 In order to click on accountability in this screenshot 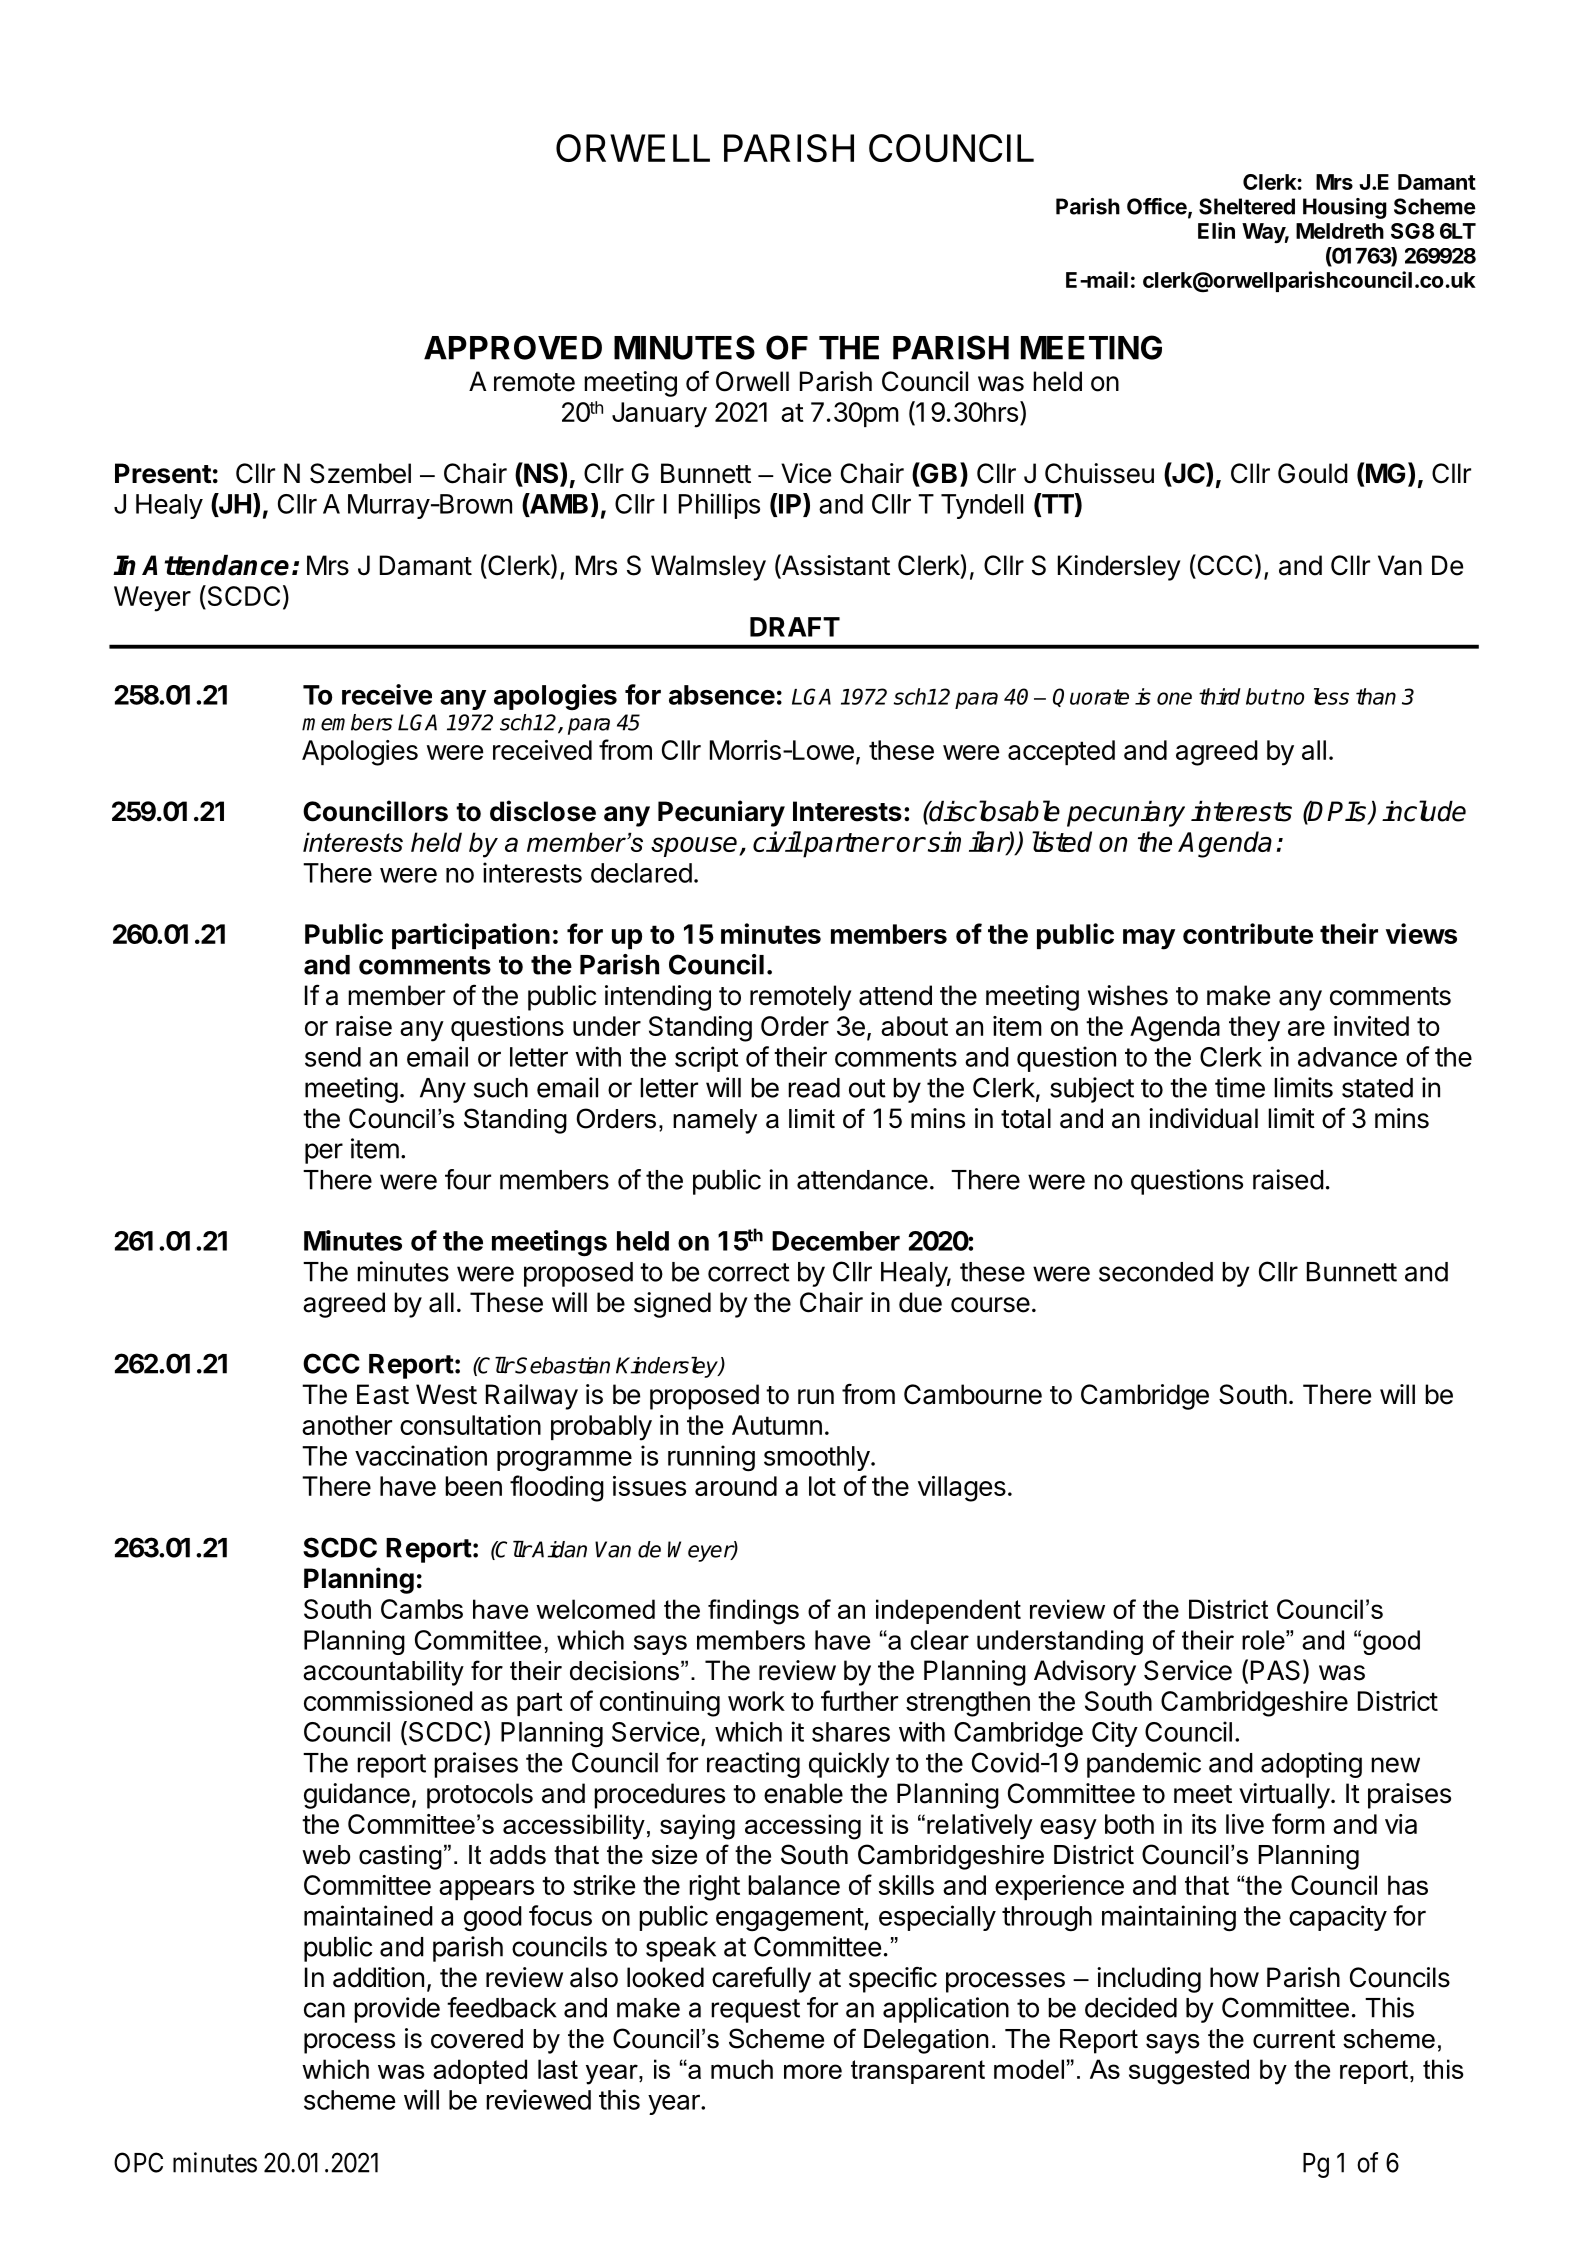, I will do `click(383, 1673)`.
